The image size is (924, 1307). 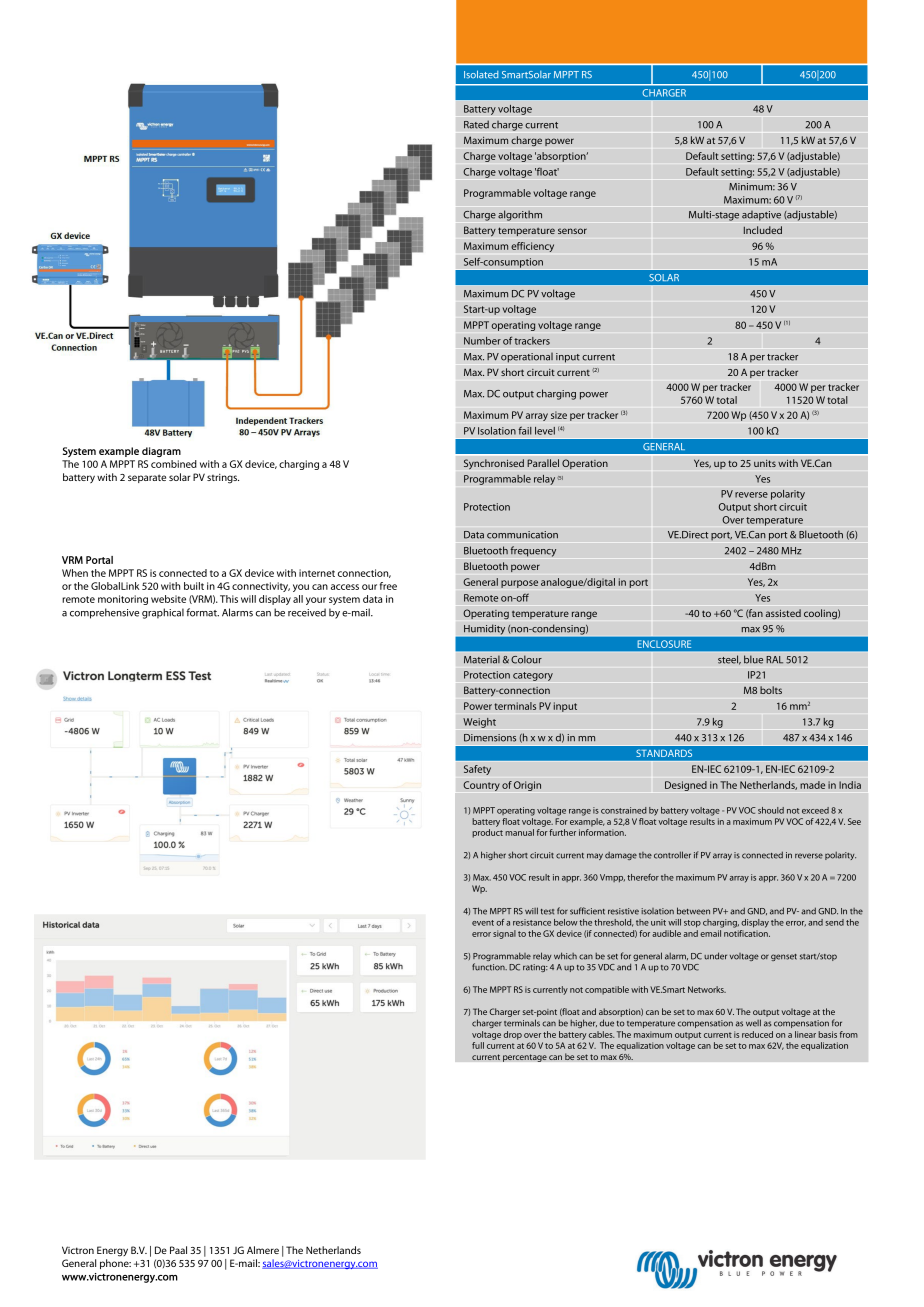 What do you see at coordinates (476, 124) in the image?
I see `Rated` at bounding box center [476, 124].
